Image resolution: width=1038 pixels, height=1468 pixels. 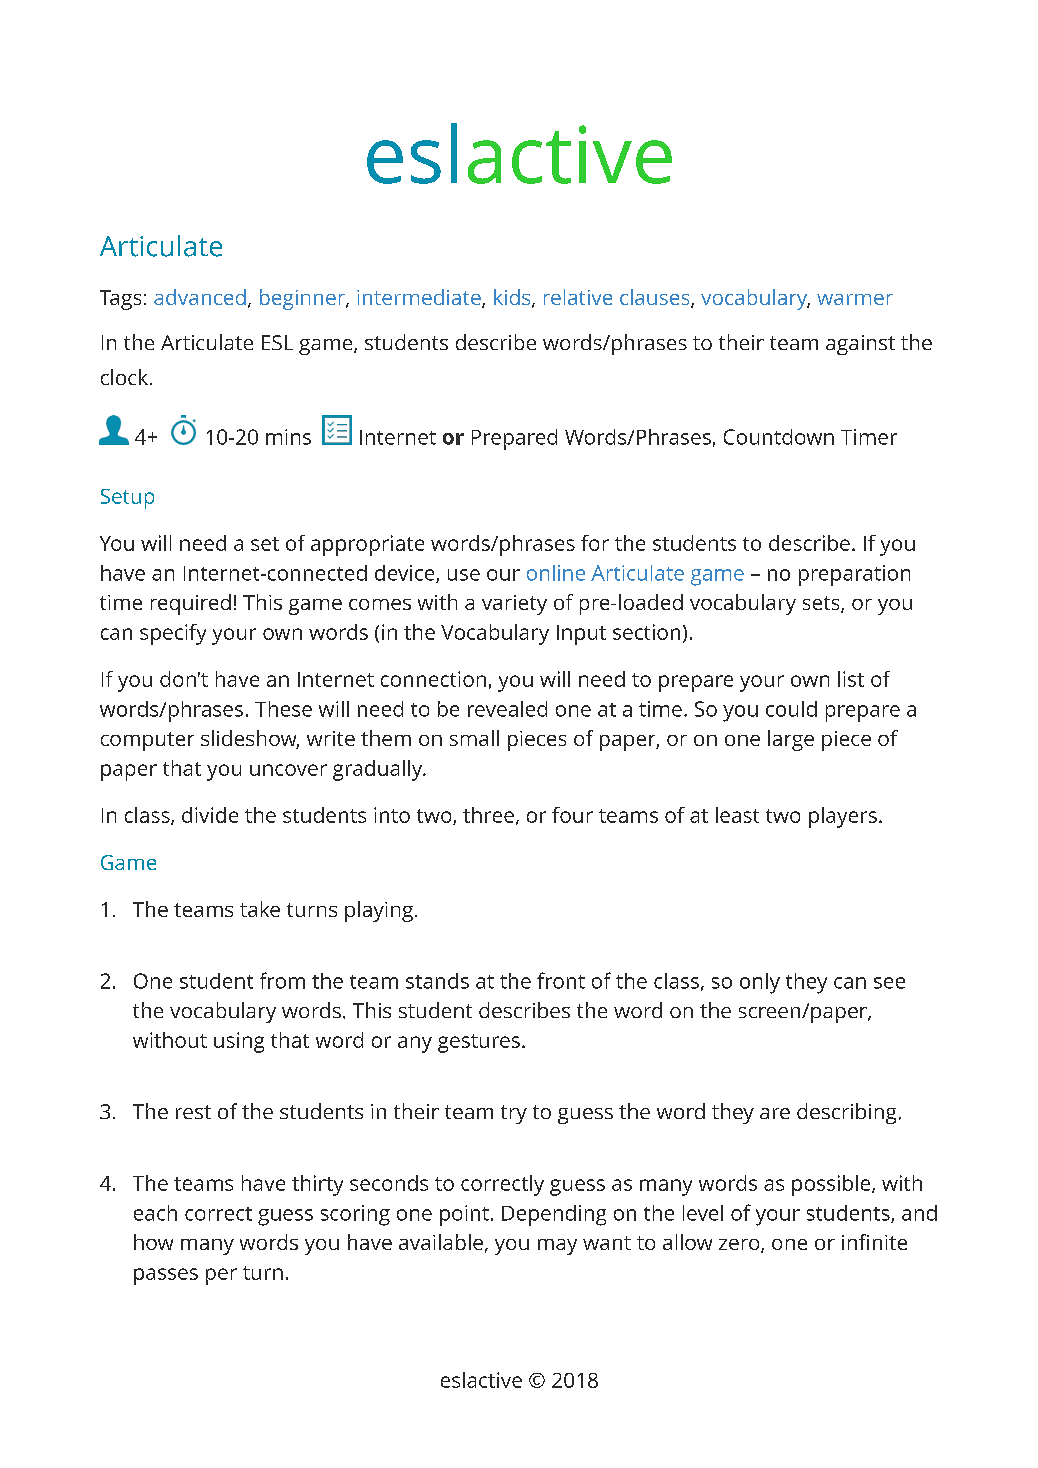 I want to click on Countdown, so click(x=779, y=437).
